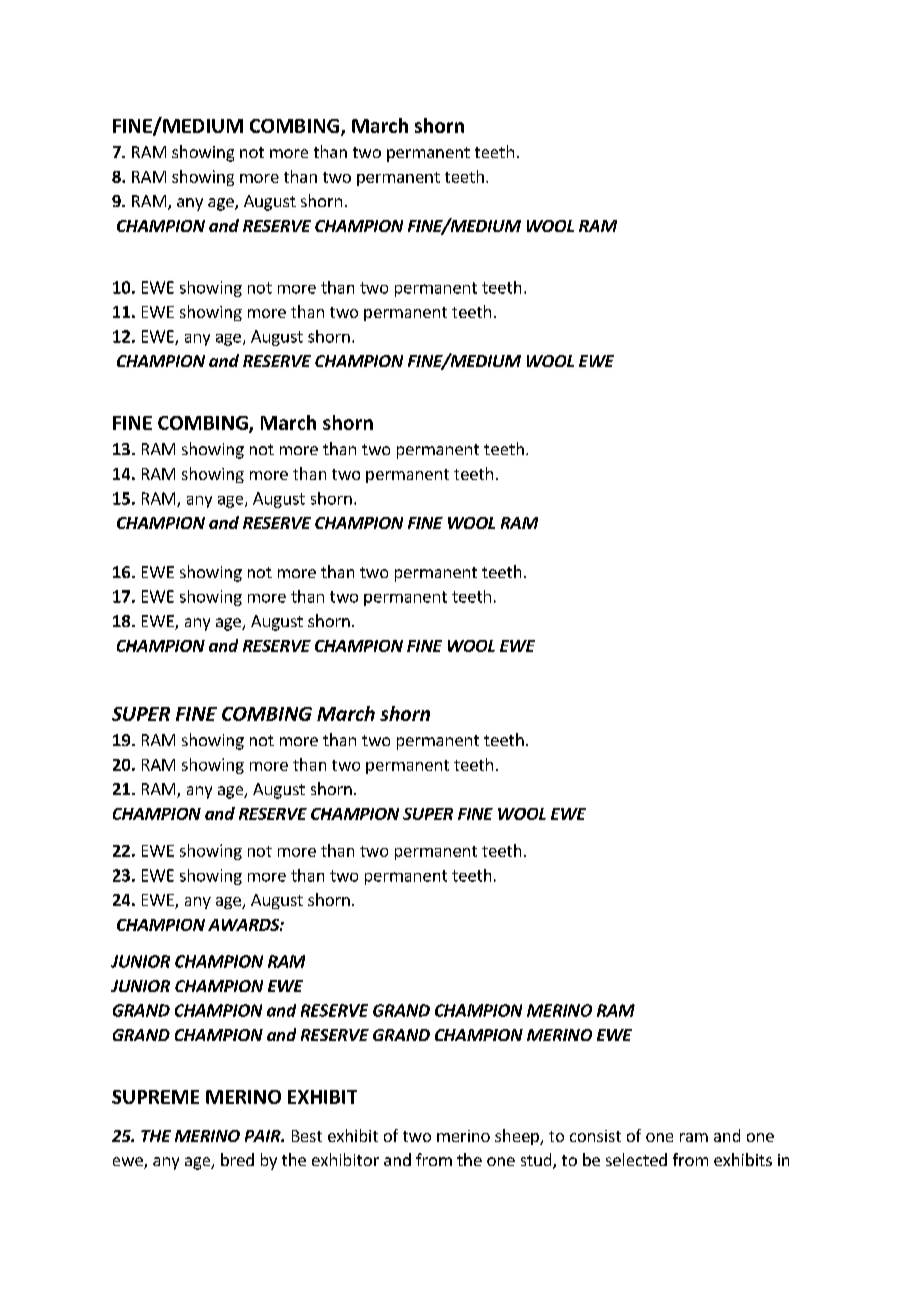  I want to click on sheep, so click(518, 1137).
